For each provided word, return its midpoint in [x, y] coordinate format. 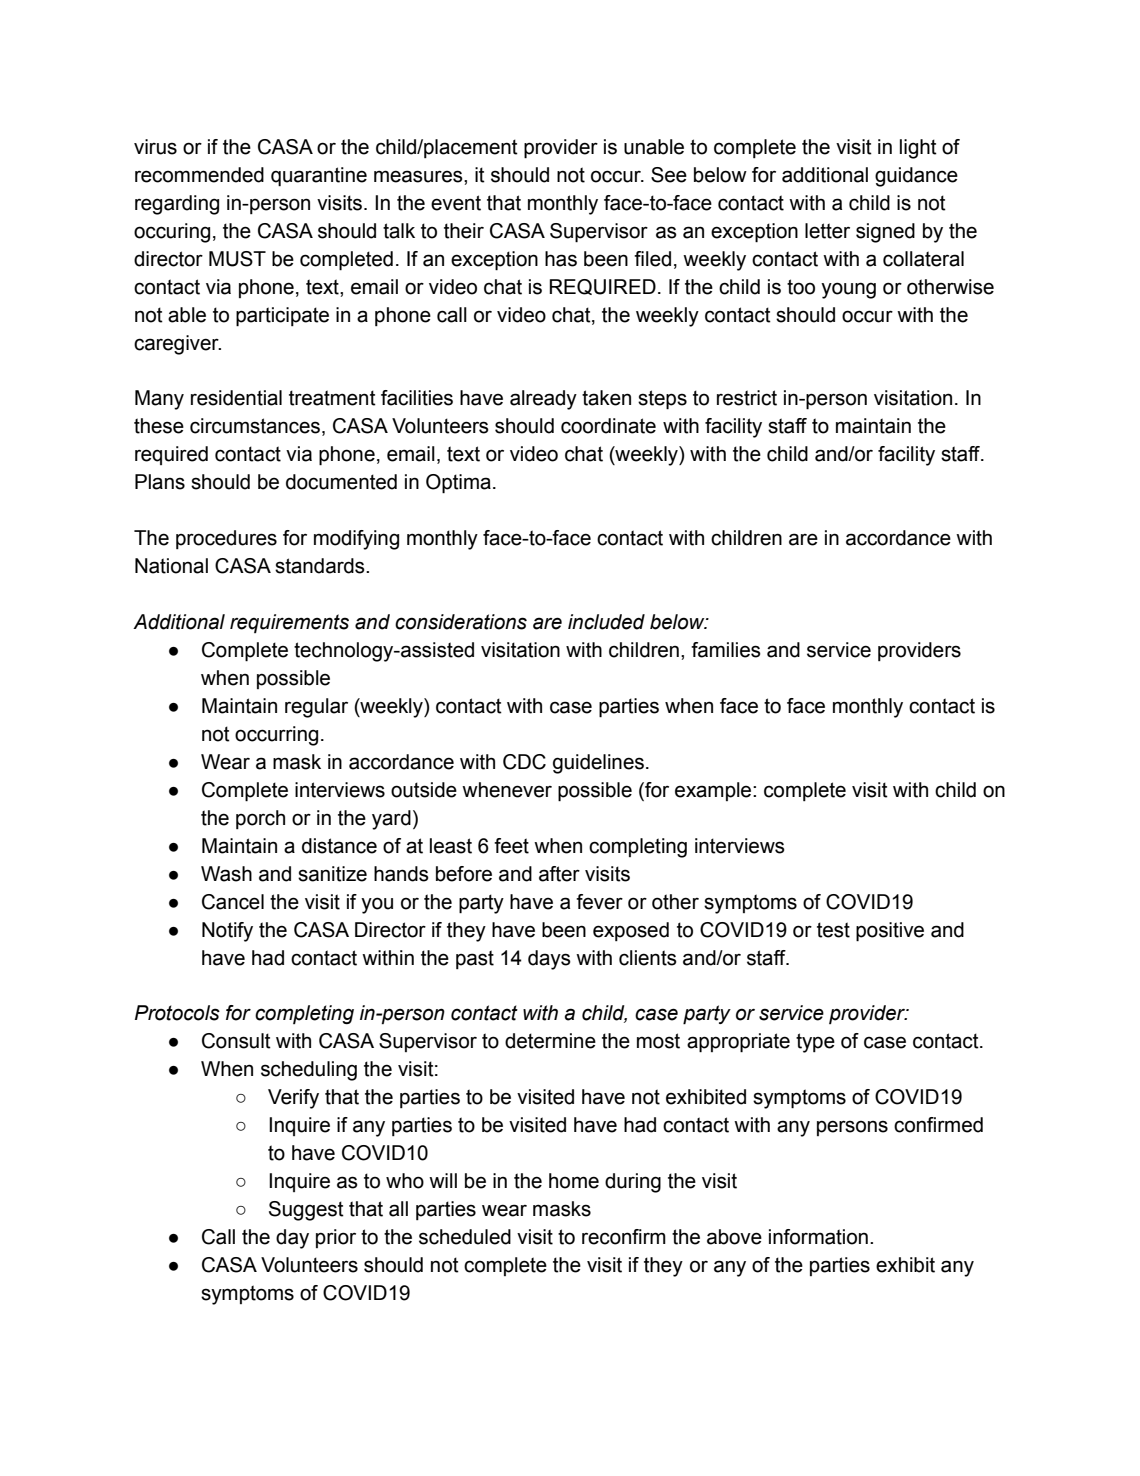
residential [236, 398]
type [815, 1043]
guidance [916, 177]
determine [550, 1041]
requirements [289, 623]
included [606, 622]
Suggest [306, 1211]
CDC [524, 762]
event [456, 203]
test [833, 930]
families [726, 650]
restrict [747, 398]
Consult [236, 1041]
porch [260, 819]
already [543, 400]
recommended [199, 175]
